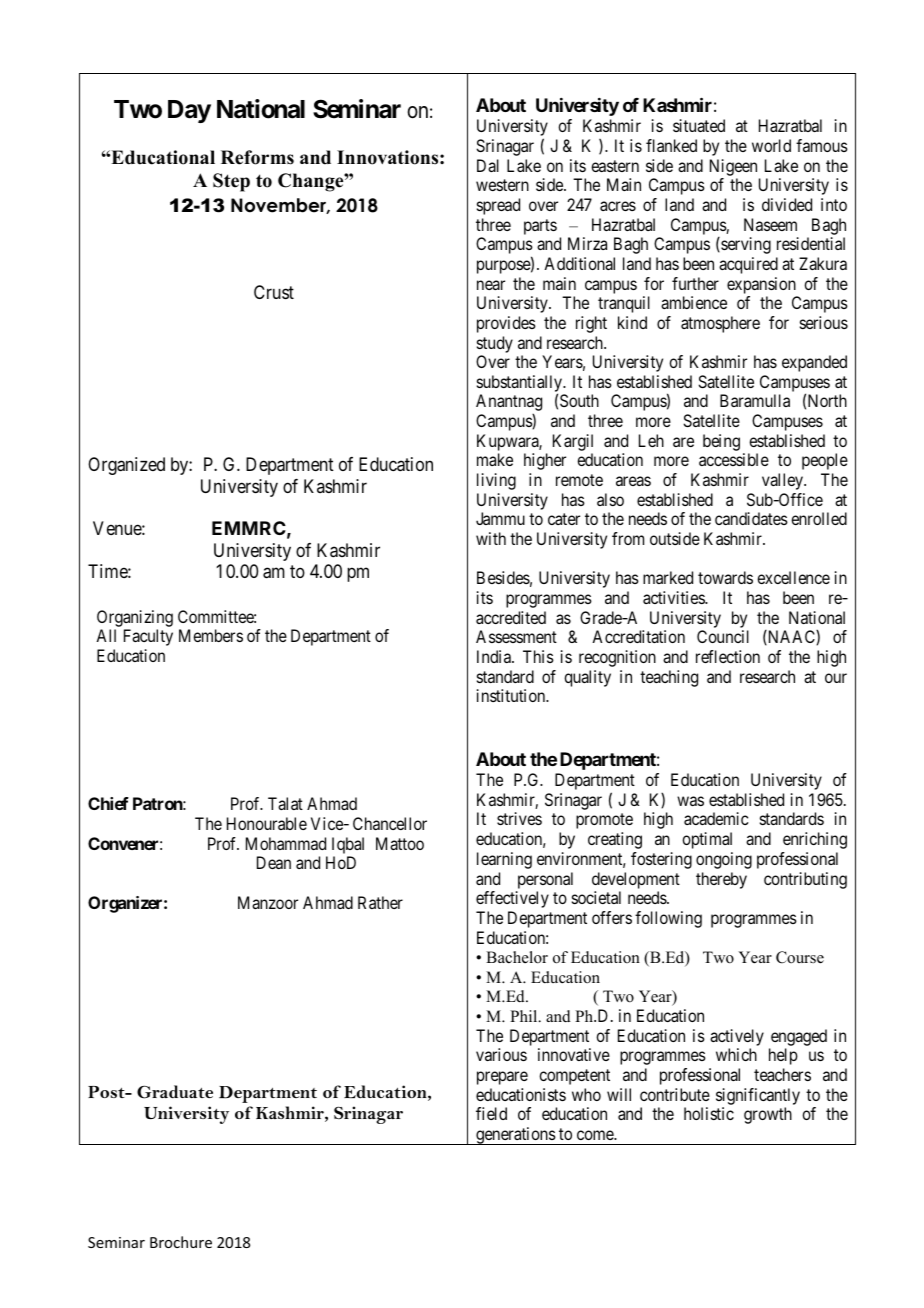  I want to click on Members, so click(211, 635).
